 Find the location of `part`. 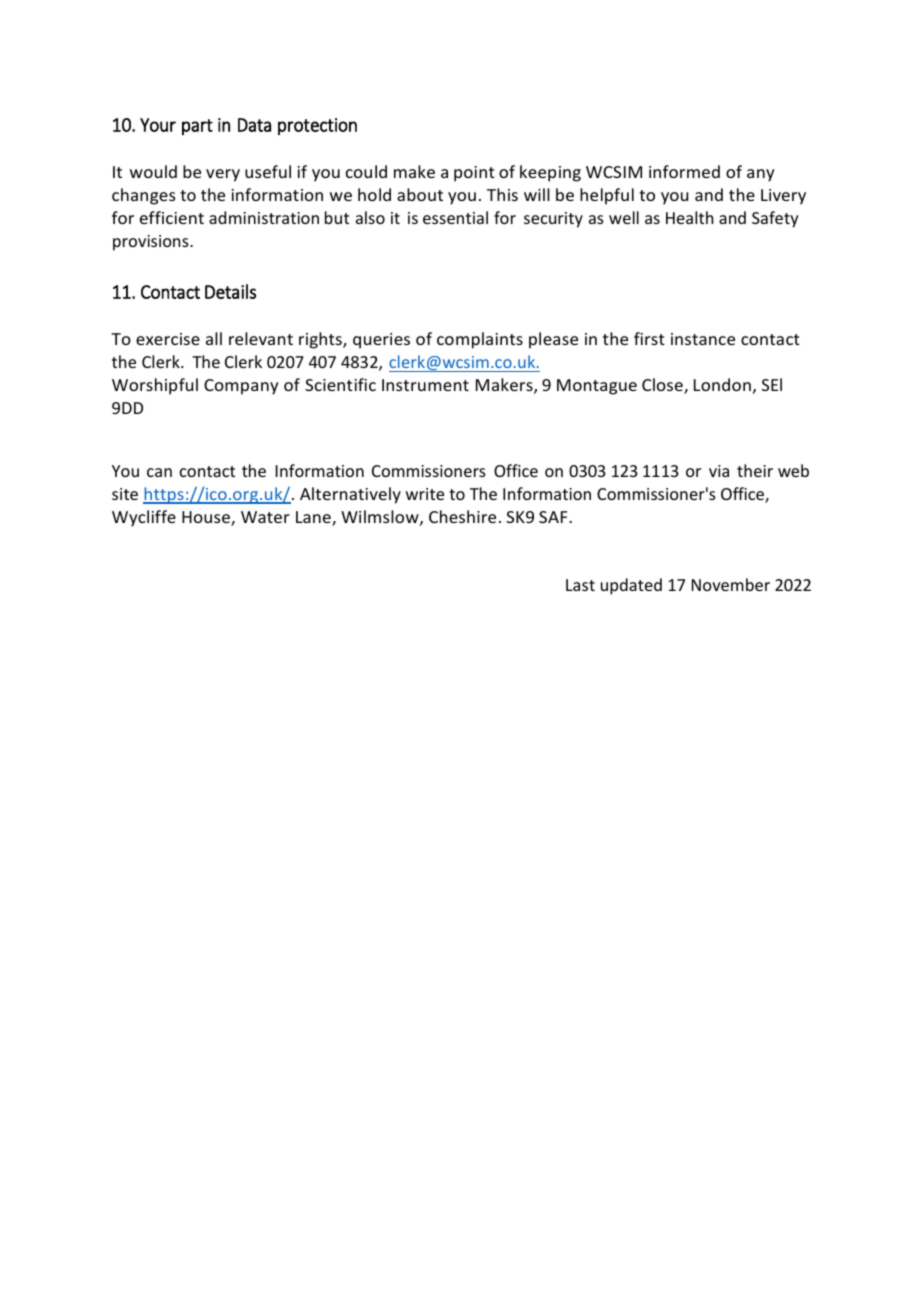

part is located at coordinates (197, 127).
